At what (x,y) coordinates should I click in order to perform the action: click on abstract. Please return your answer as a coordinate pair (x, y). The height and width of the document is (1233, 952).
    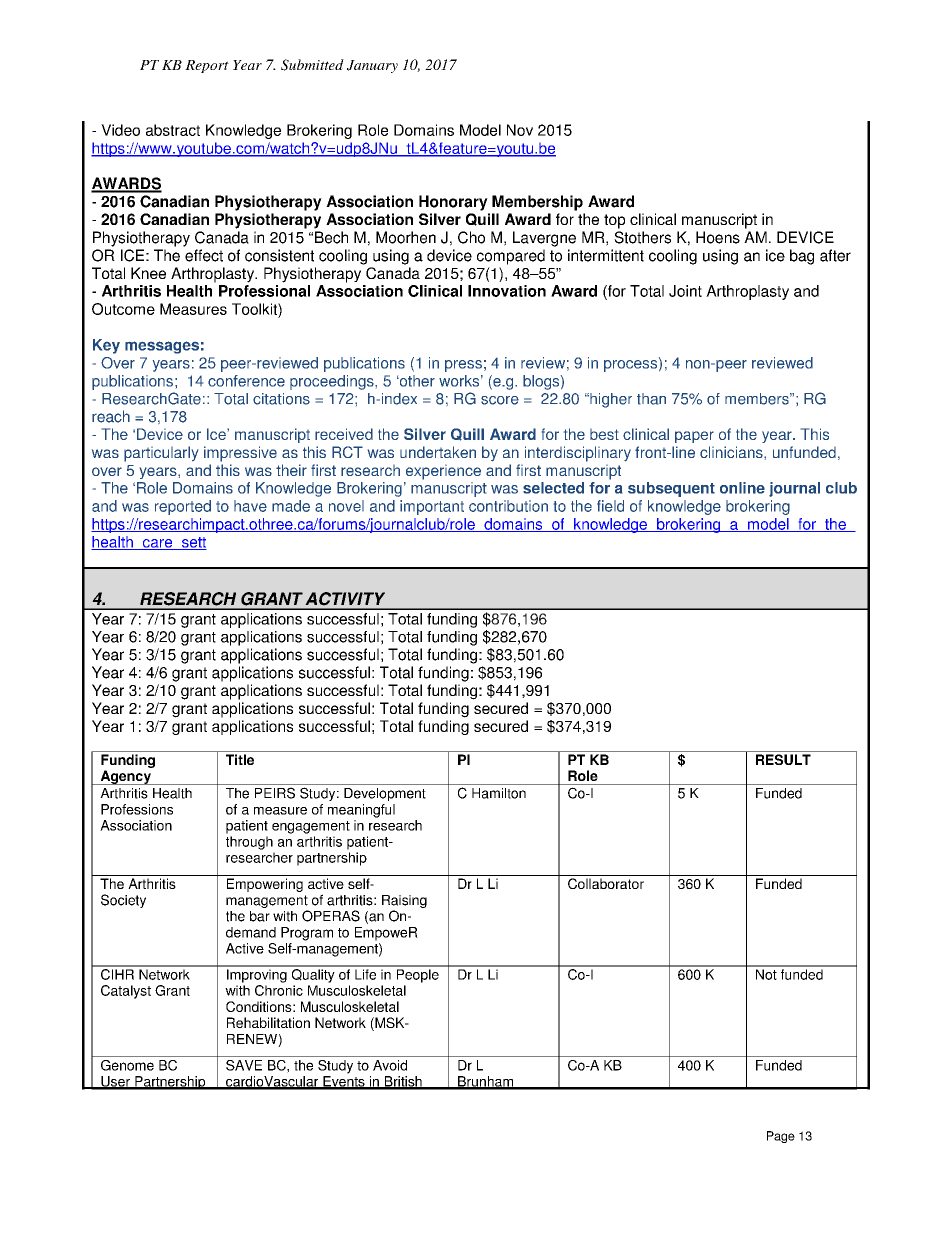
    Looking at the image, I should click on (173, 130).
